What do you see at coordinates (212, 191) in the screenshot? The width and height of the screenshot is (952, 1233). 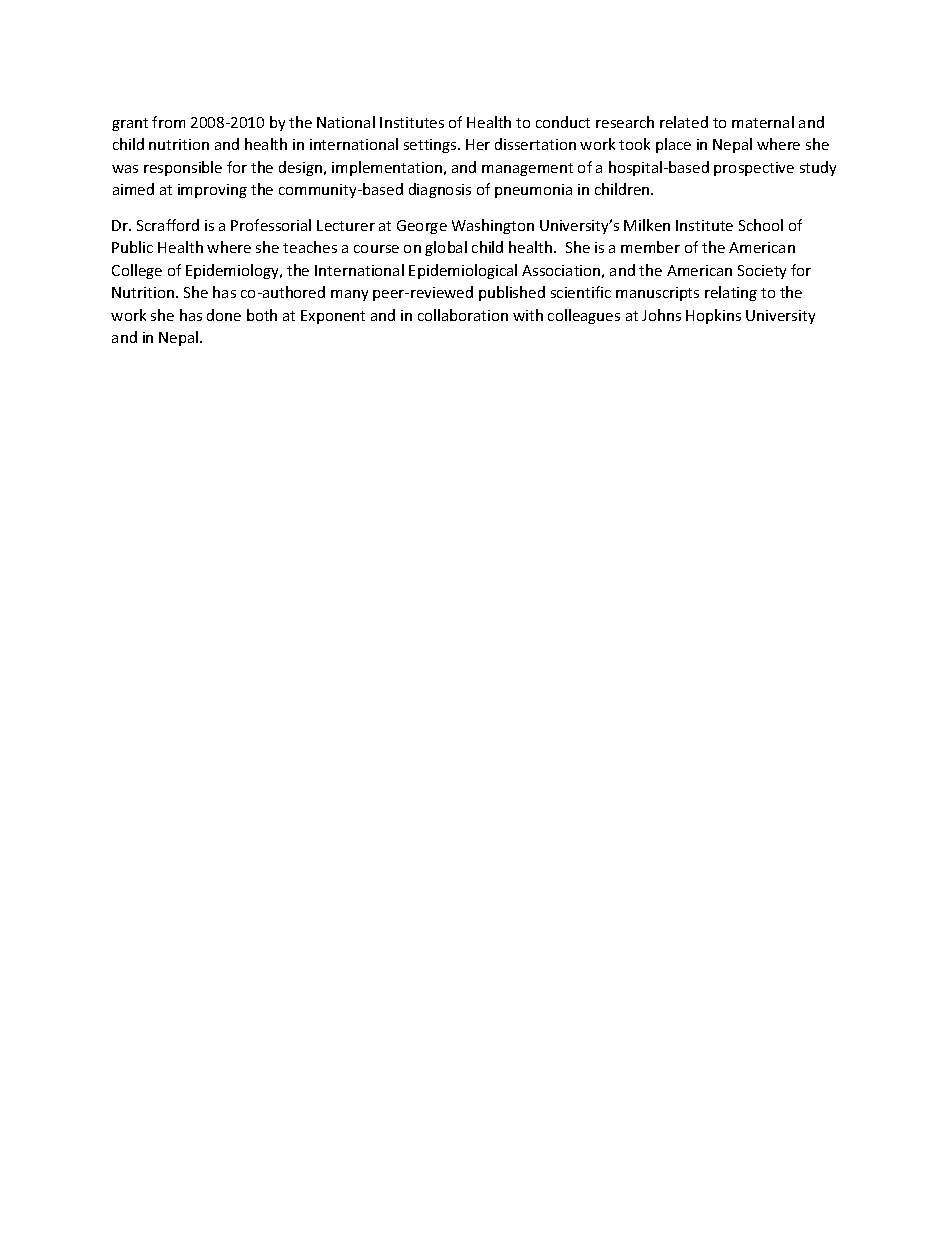 I see `improving` at bounding box center [212, 191].
